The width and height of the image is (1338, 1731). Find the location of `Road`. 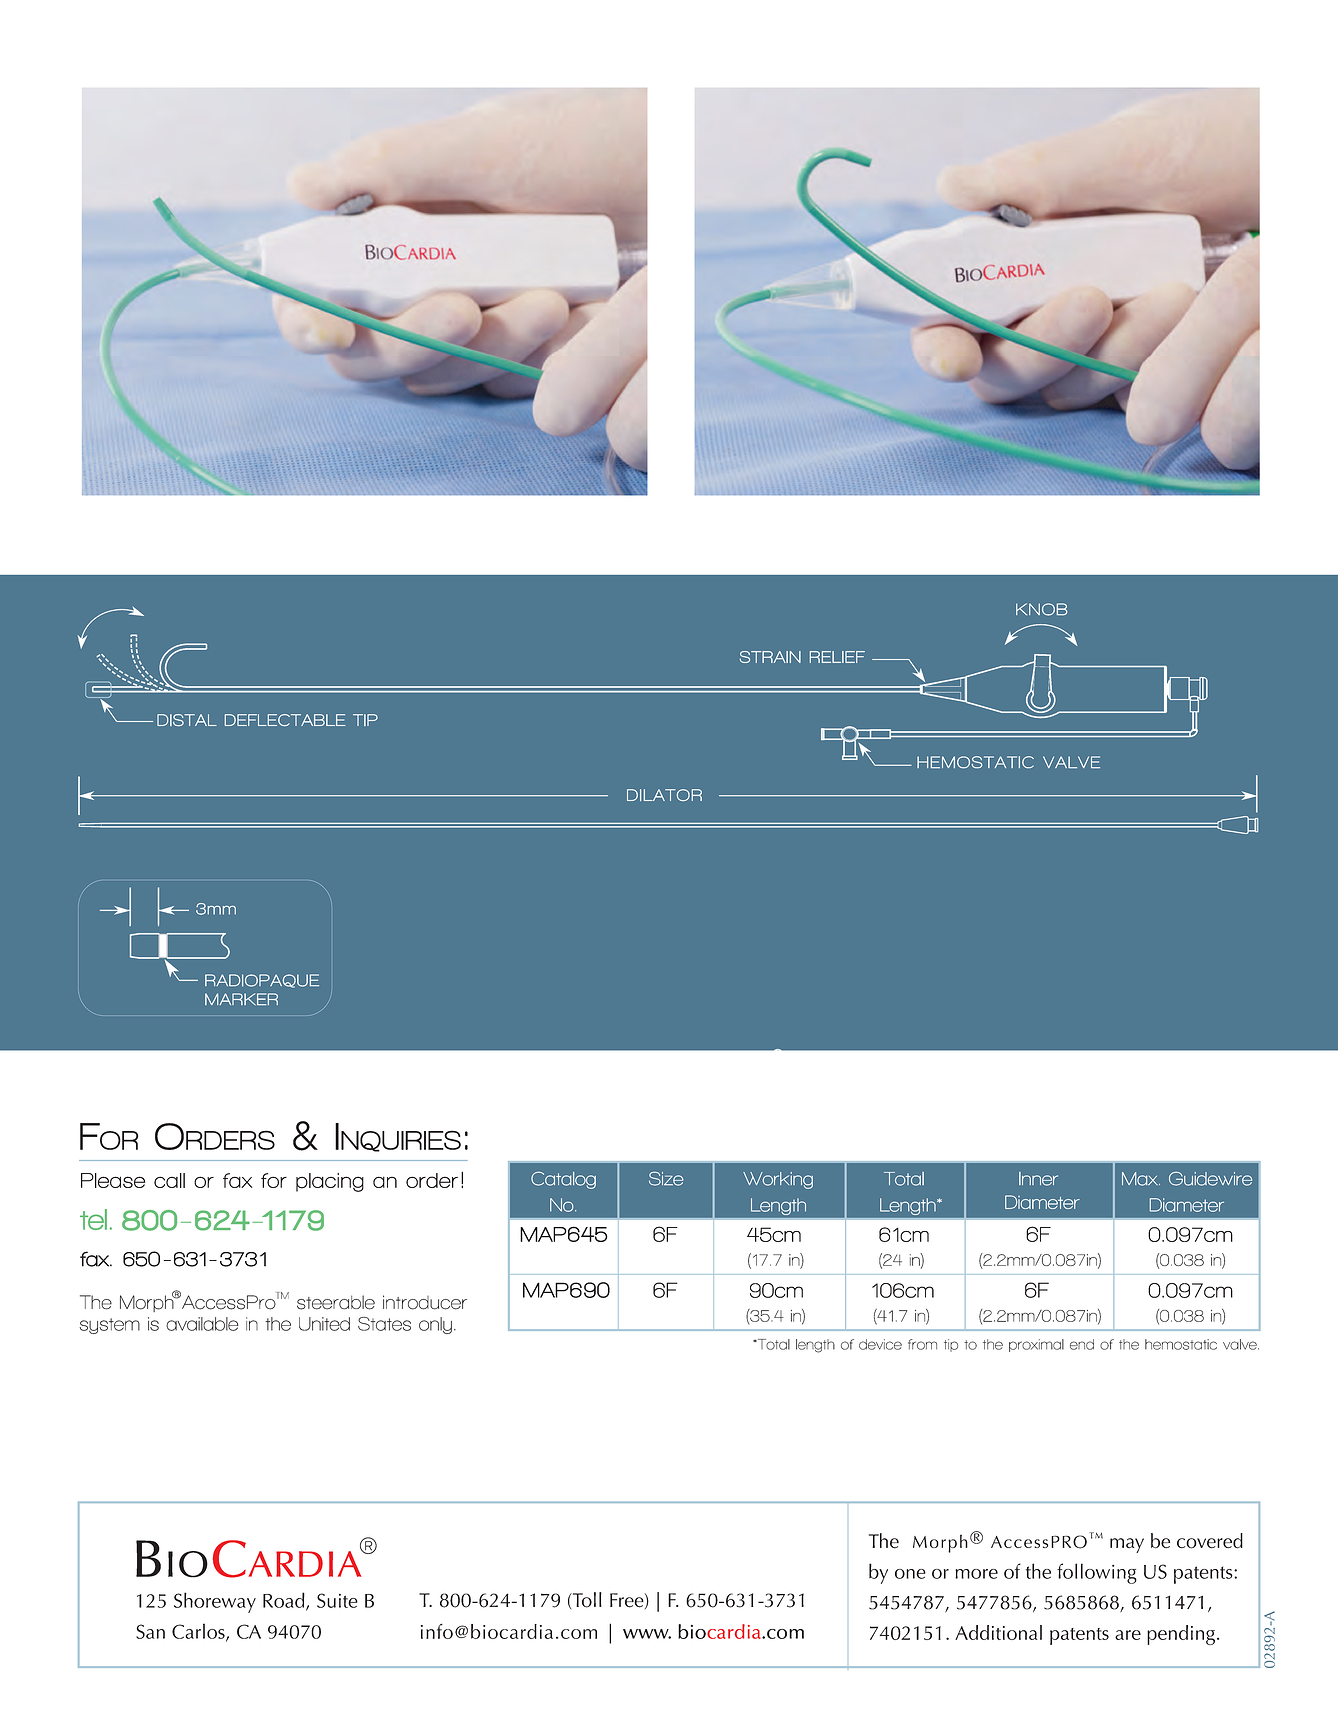

Road is located at coordinates (285, 1601).
